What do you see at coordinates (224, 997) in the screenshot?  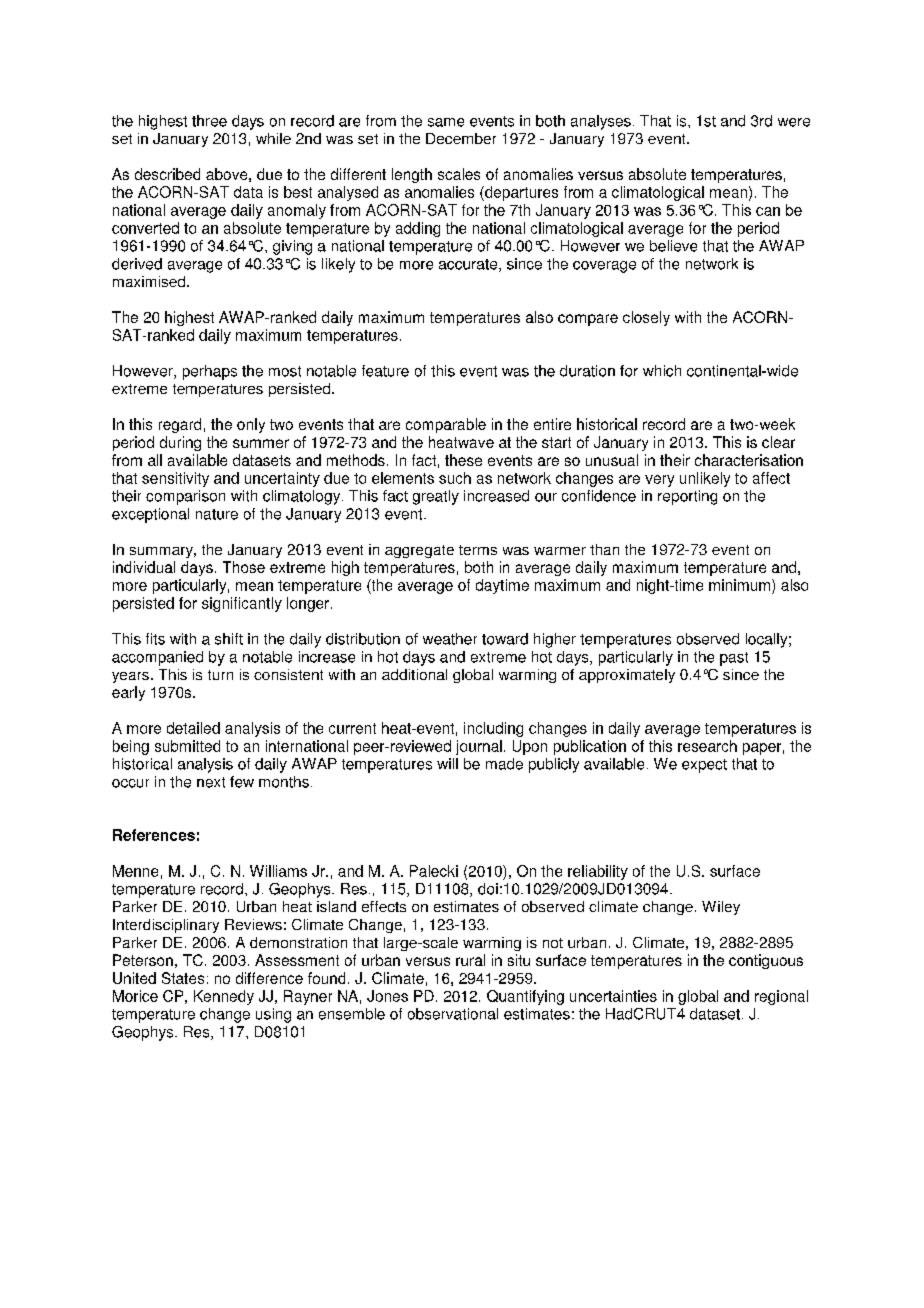 I see `Kennedy` at bounding box center [224, 997].
